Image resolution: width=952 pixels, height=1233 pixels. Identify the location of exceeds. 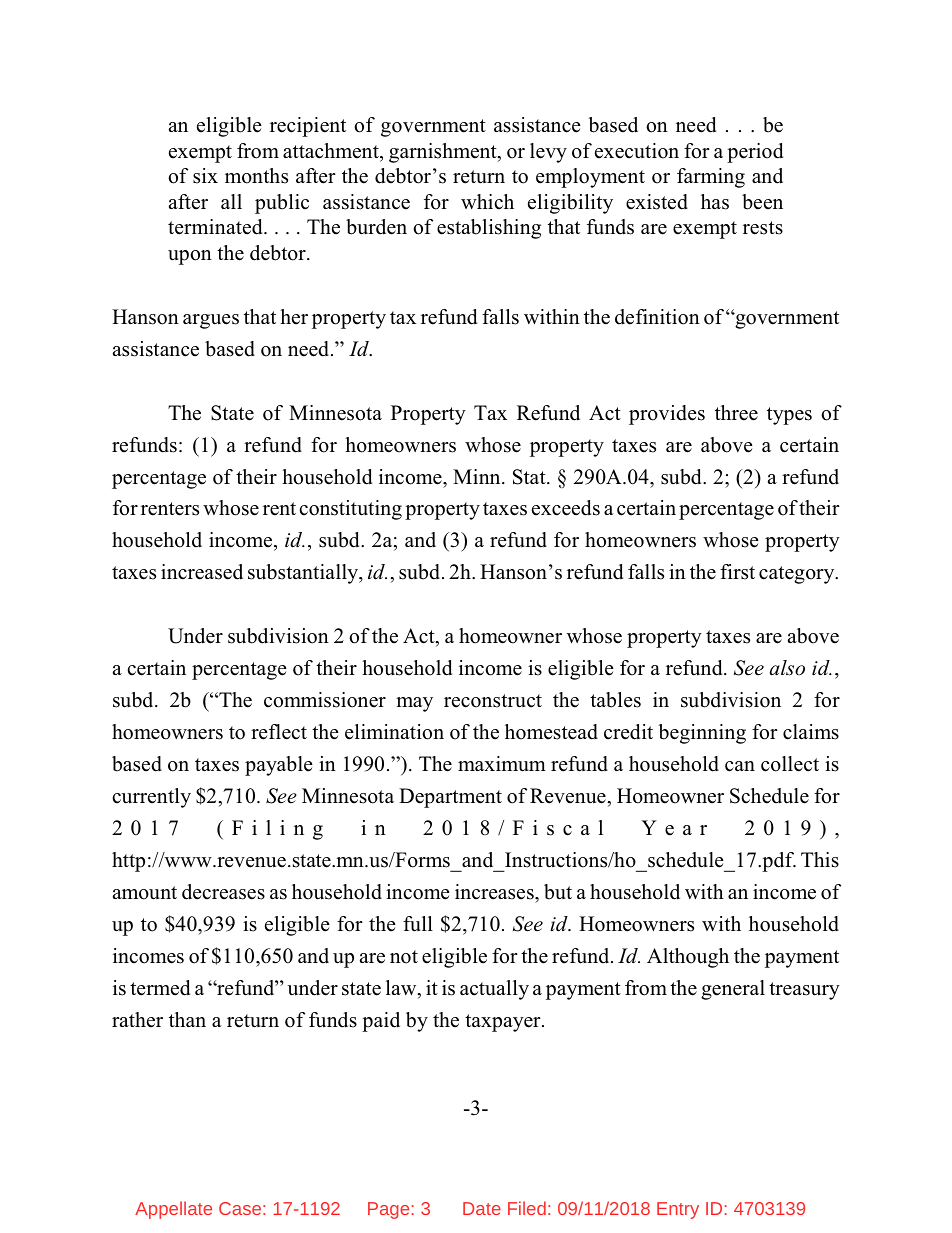
(566, 508).
